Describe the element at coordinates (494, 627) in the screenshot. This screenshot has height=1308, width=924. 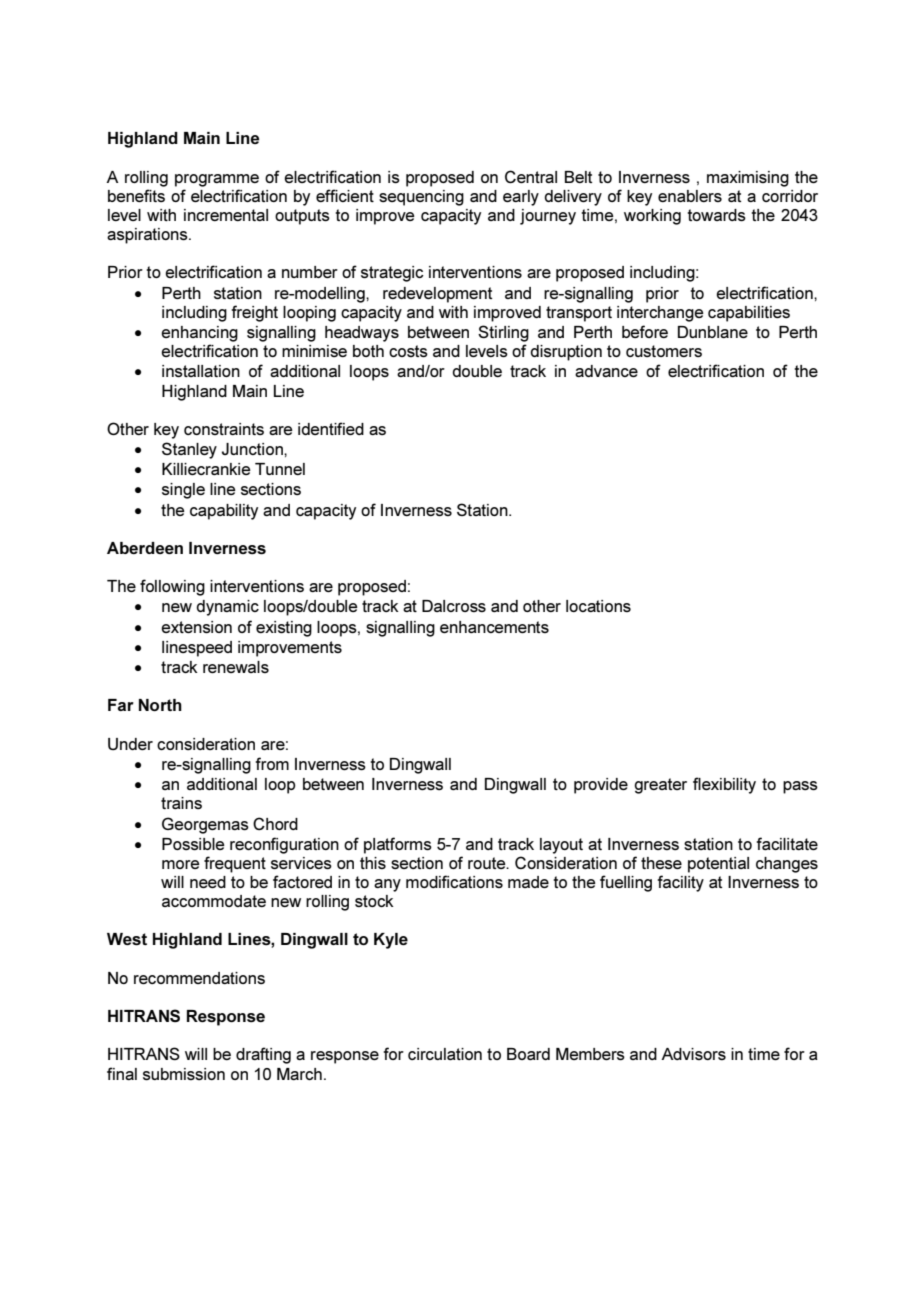
I see `enhancements` at that location.
